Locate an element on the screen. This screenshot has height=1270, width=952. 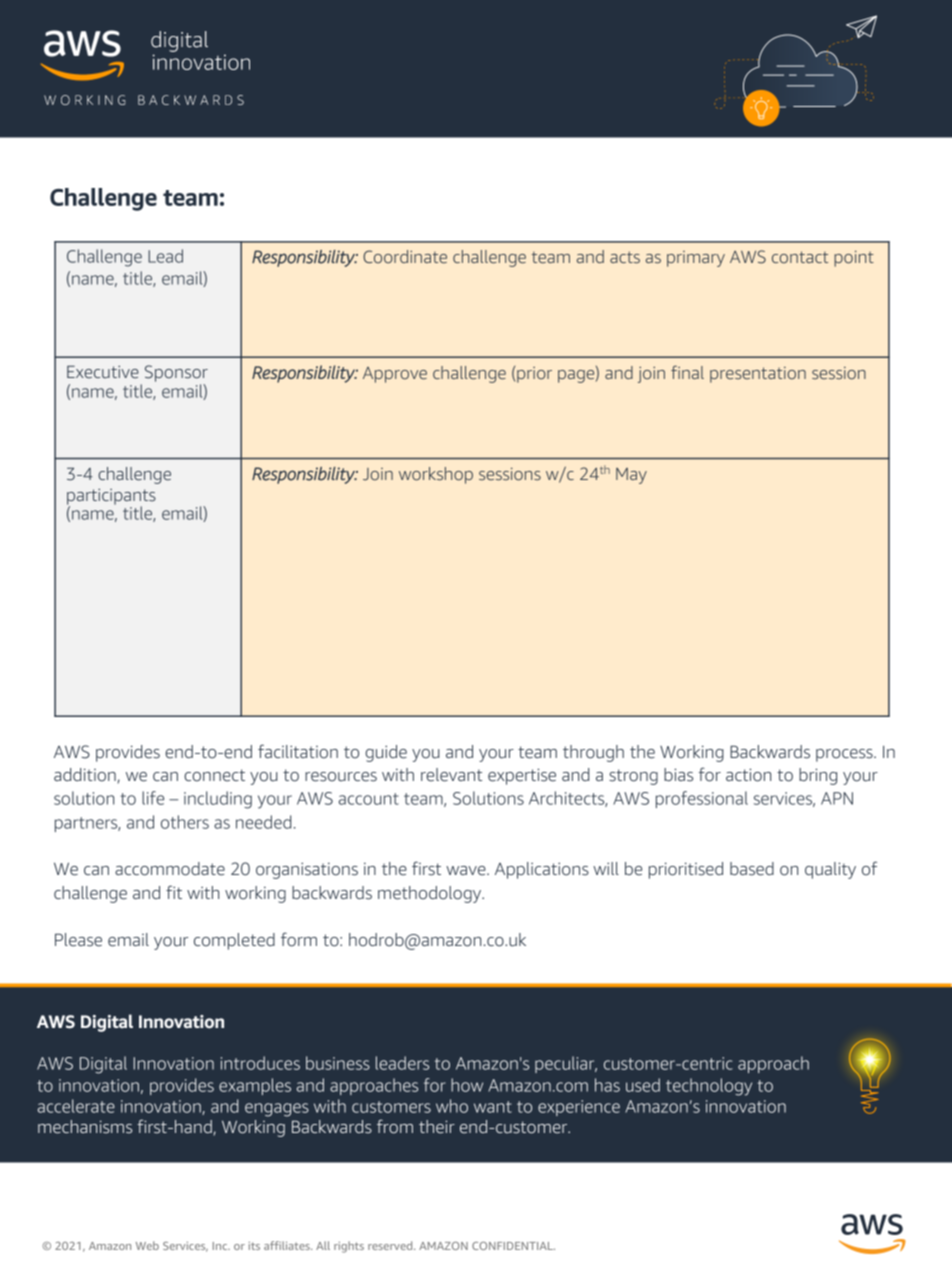
Web is located at coordinates (147, 1245).
